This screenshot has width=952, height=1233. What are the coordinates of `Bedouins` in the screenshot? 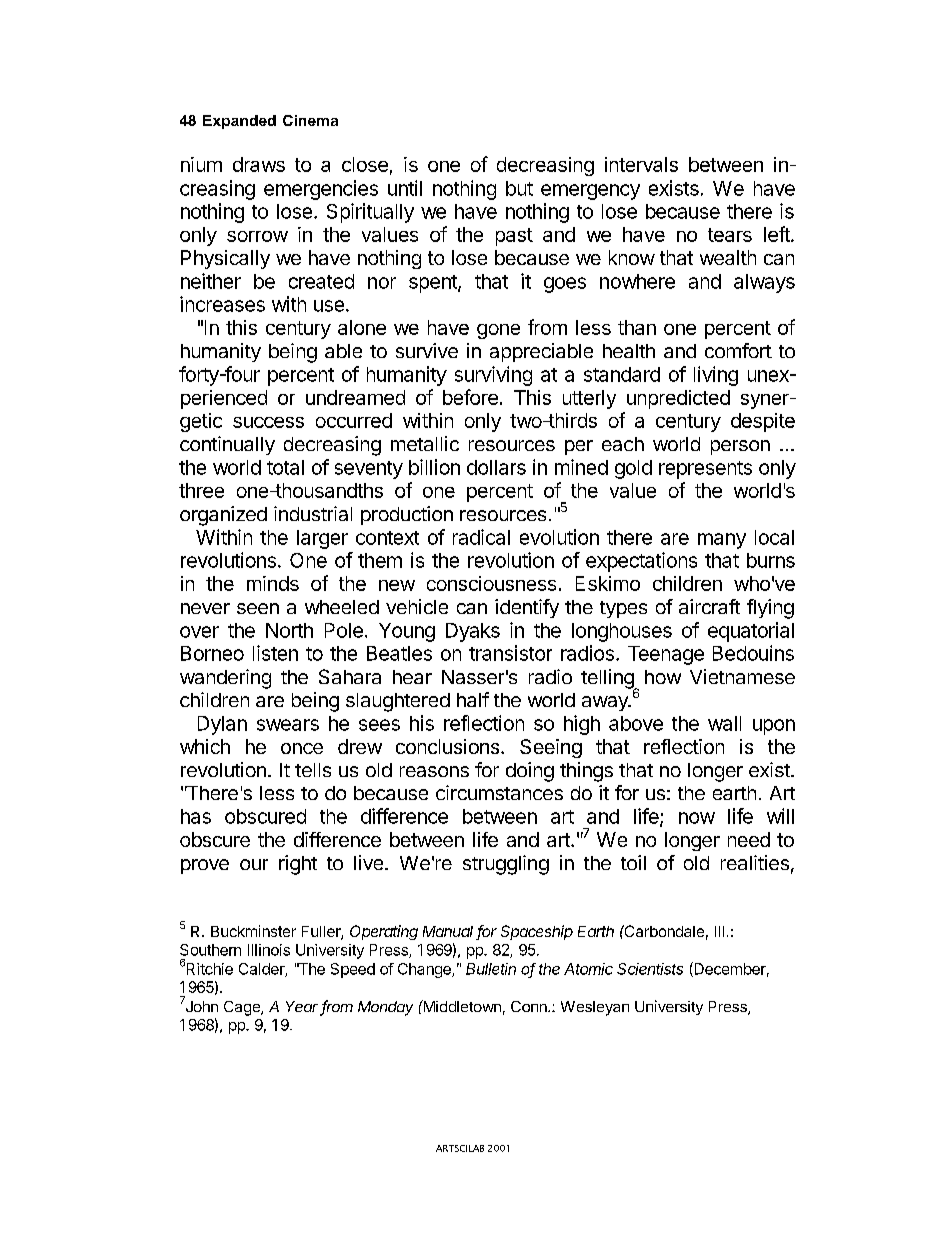 It's located at (753, 653).
